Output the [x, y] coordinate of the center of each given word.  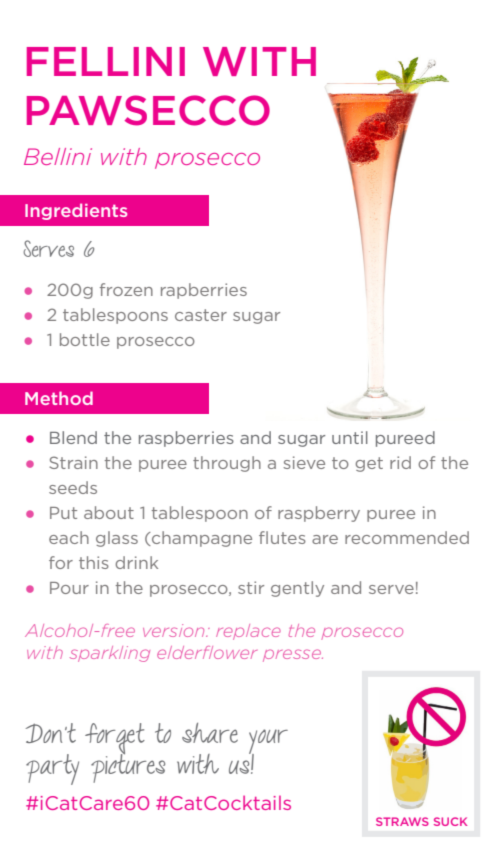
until [350, 437]
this [94, 562]
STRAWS [402, 821]
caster [201, 315]
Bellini [58, 156]
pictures [128, 767]
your [268, 743]
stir [251, 587]
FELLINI [106, 61]
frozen [126, 289]
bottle [85, 339]
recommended [407, 537]
